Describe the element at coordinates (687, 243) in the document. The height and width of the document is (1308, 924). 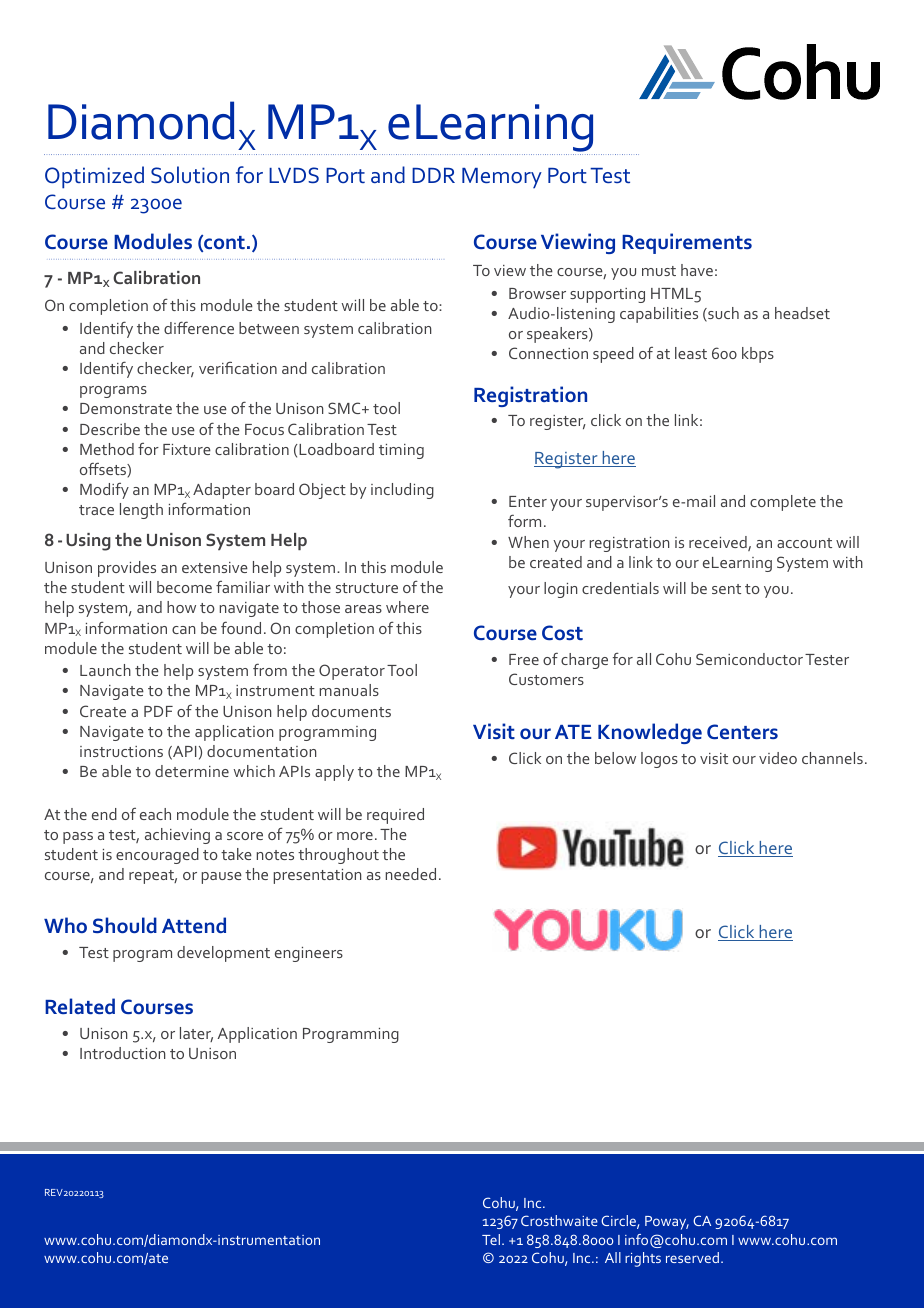
I see `Requirements` at that location.
